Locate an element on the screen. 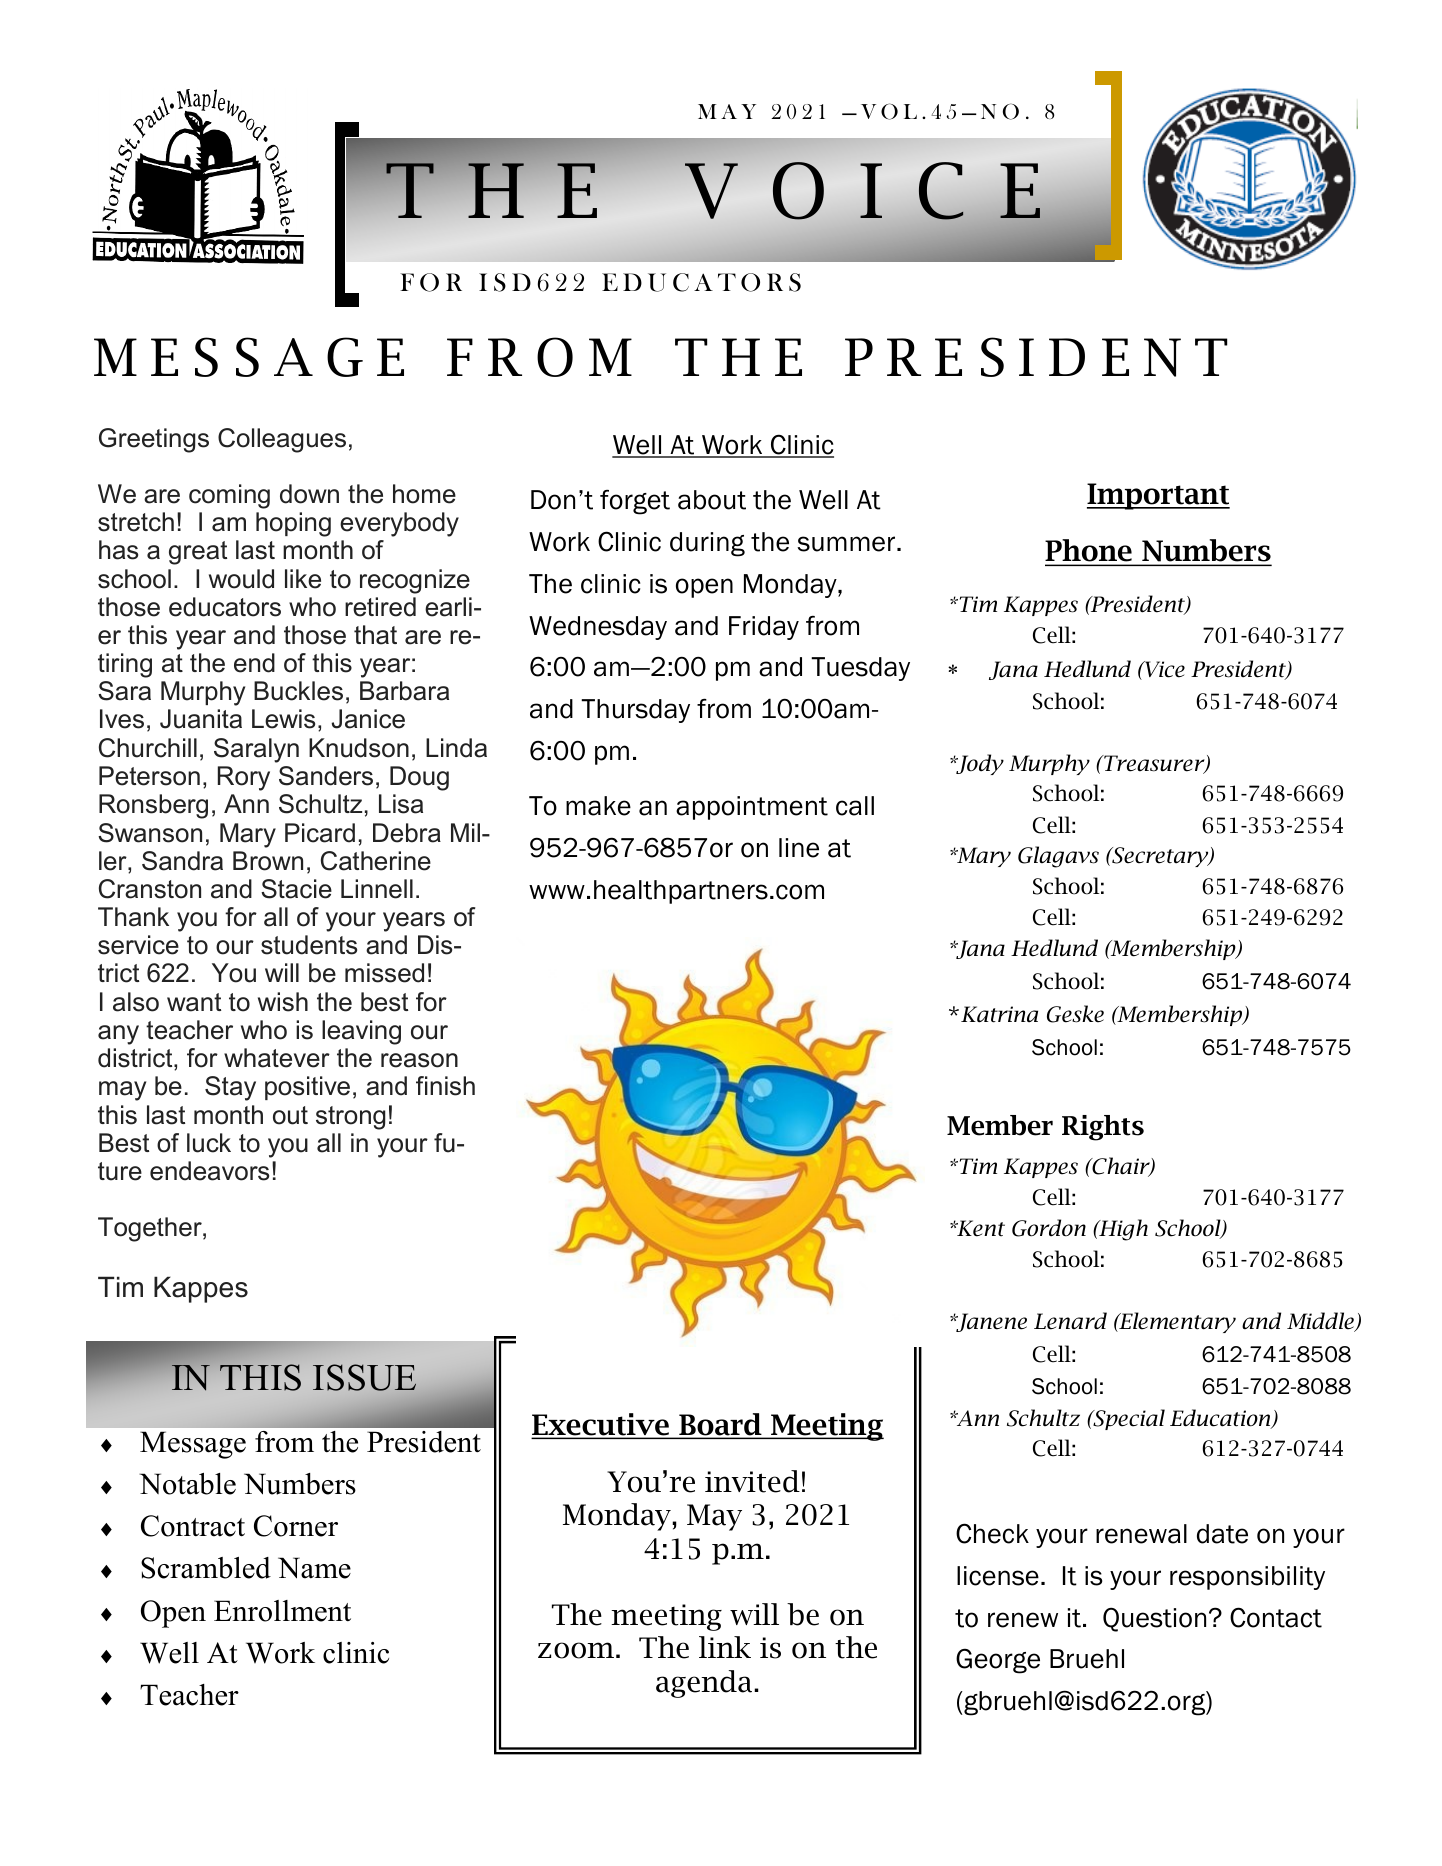 This screenshot has width=1442, height=1866. ISSUE is located at coordinates (364, 1377).
